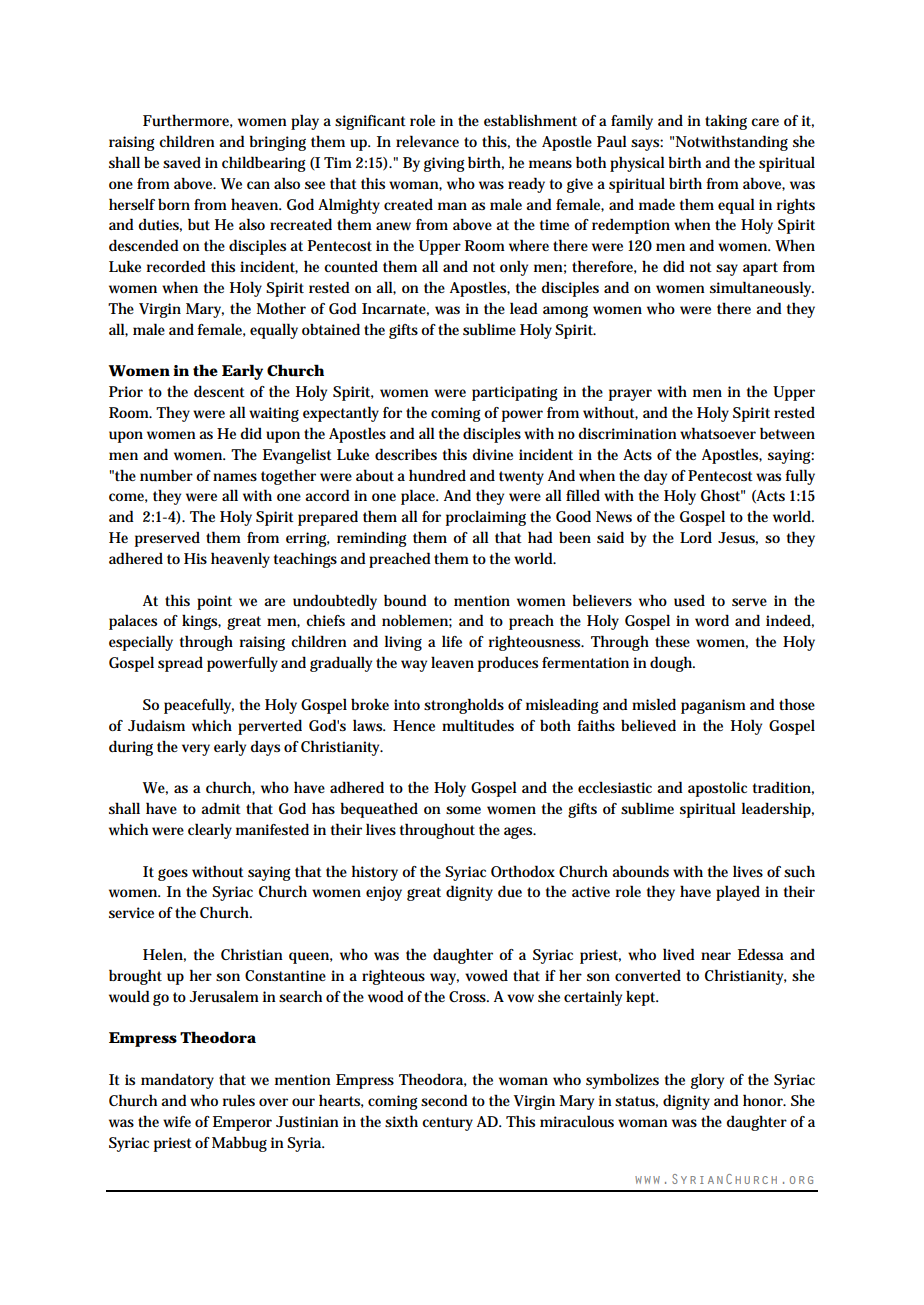  Describe the element at coordinates (444, 1100) in the document. I see `second` at that location.
